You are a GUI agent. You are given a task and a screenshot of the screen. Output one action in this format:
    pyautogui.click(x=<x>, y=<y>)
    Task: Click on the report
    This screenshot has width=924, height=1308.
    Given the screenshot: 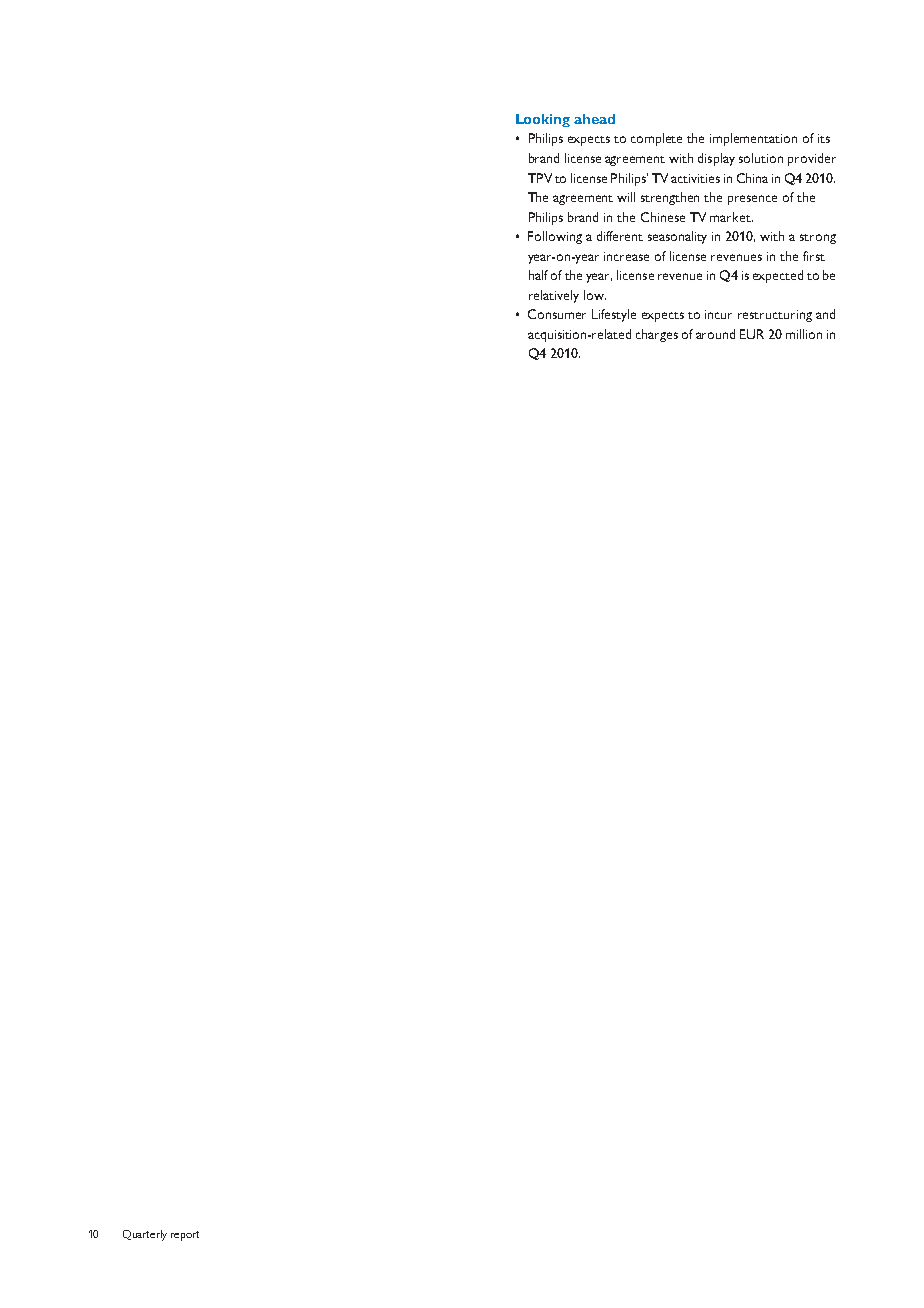 What is the action you would take?
    pyautogui.click(x=185, y=1236)
